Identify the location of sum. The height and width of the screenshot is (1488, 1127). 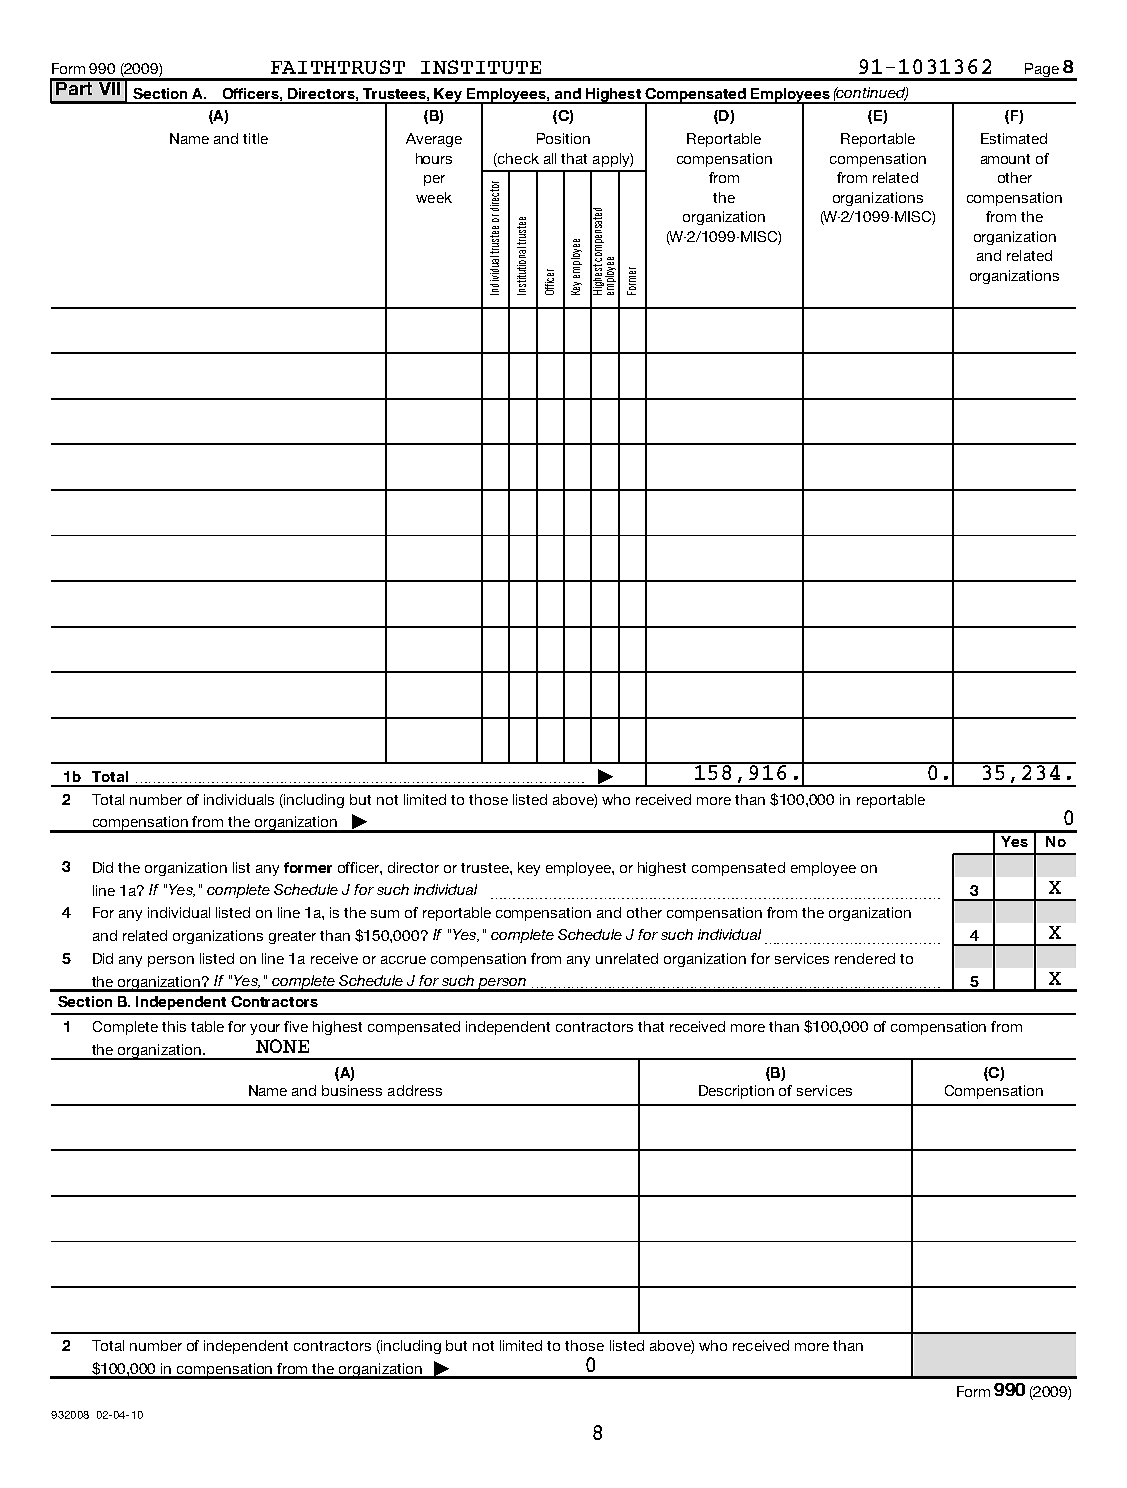
(385, 914).
